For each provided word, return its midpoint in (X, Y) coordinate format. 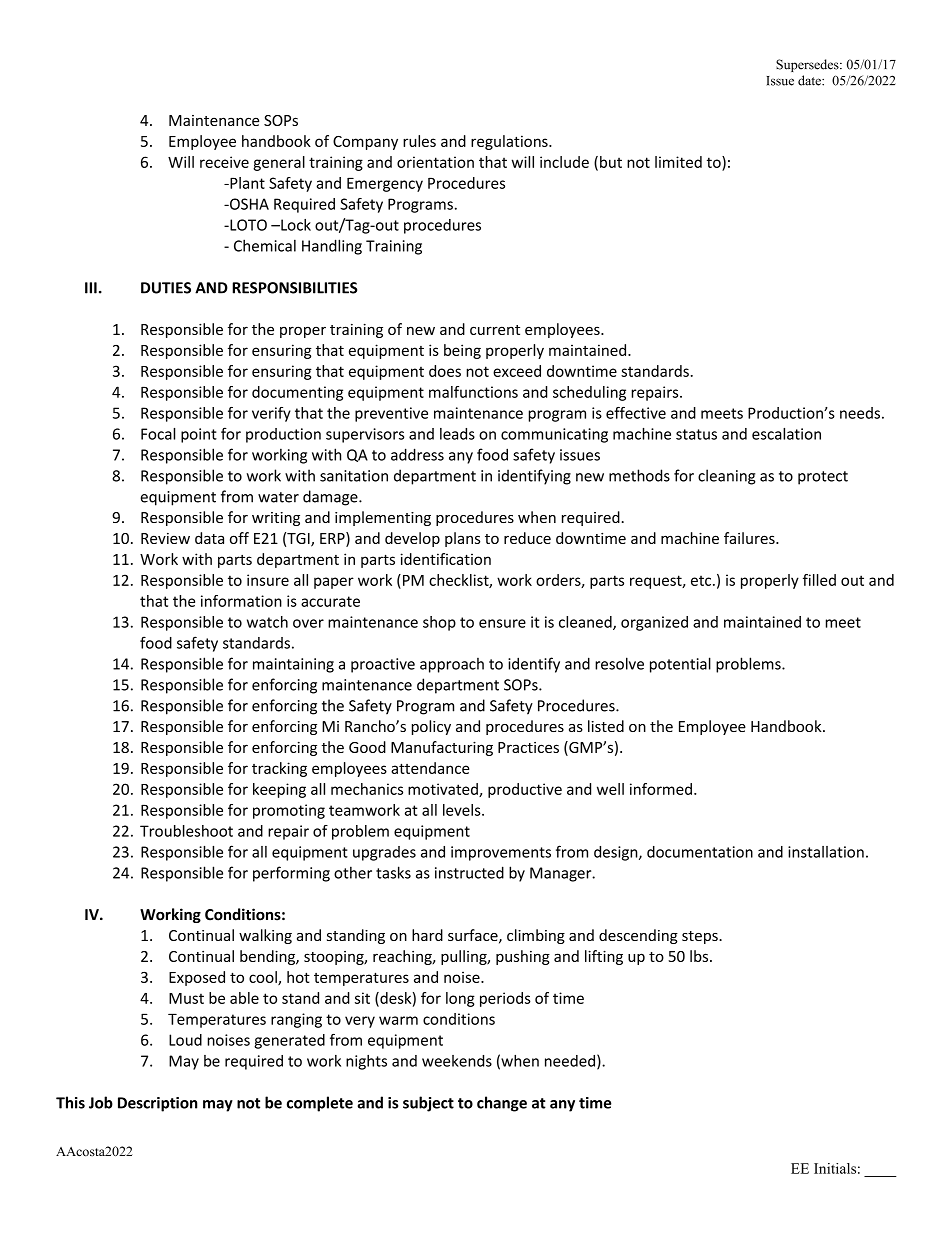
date (810, 80)
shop (439, 623)
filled (819, 580)
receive (224, 162)
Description (157, 1104)
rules (419, 141)
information (241, 601)
